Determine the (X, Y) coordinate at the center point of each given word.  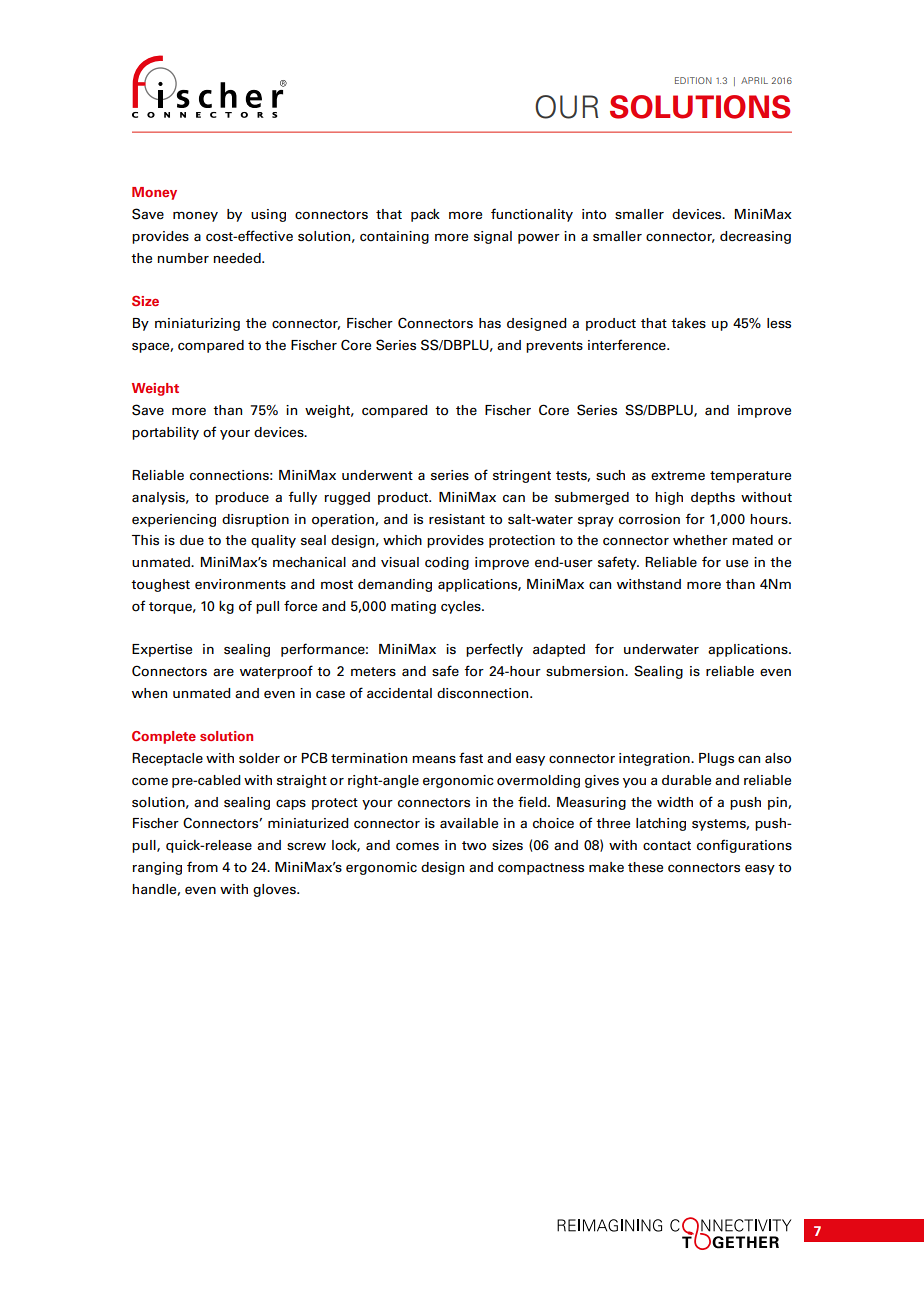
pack (425, 215)
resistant (457, 519)
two (474, 846)
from (202, 867)
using (268, 215)
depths (713, 498)
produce (242, 498)
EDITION (693, 80)
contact (667, 846)
